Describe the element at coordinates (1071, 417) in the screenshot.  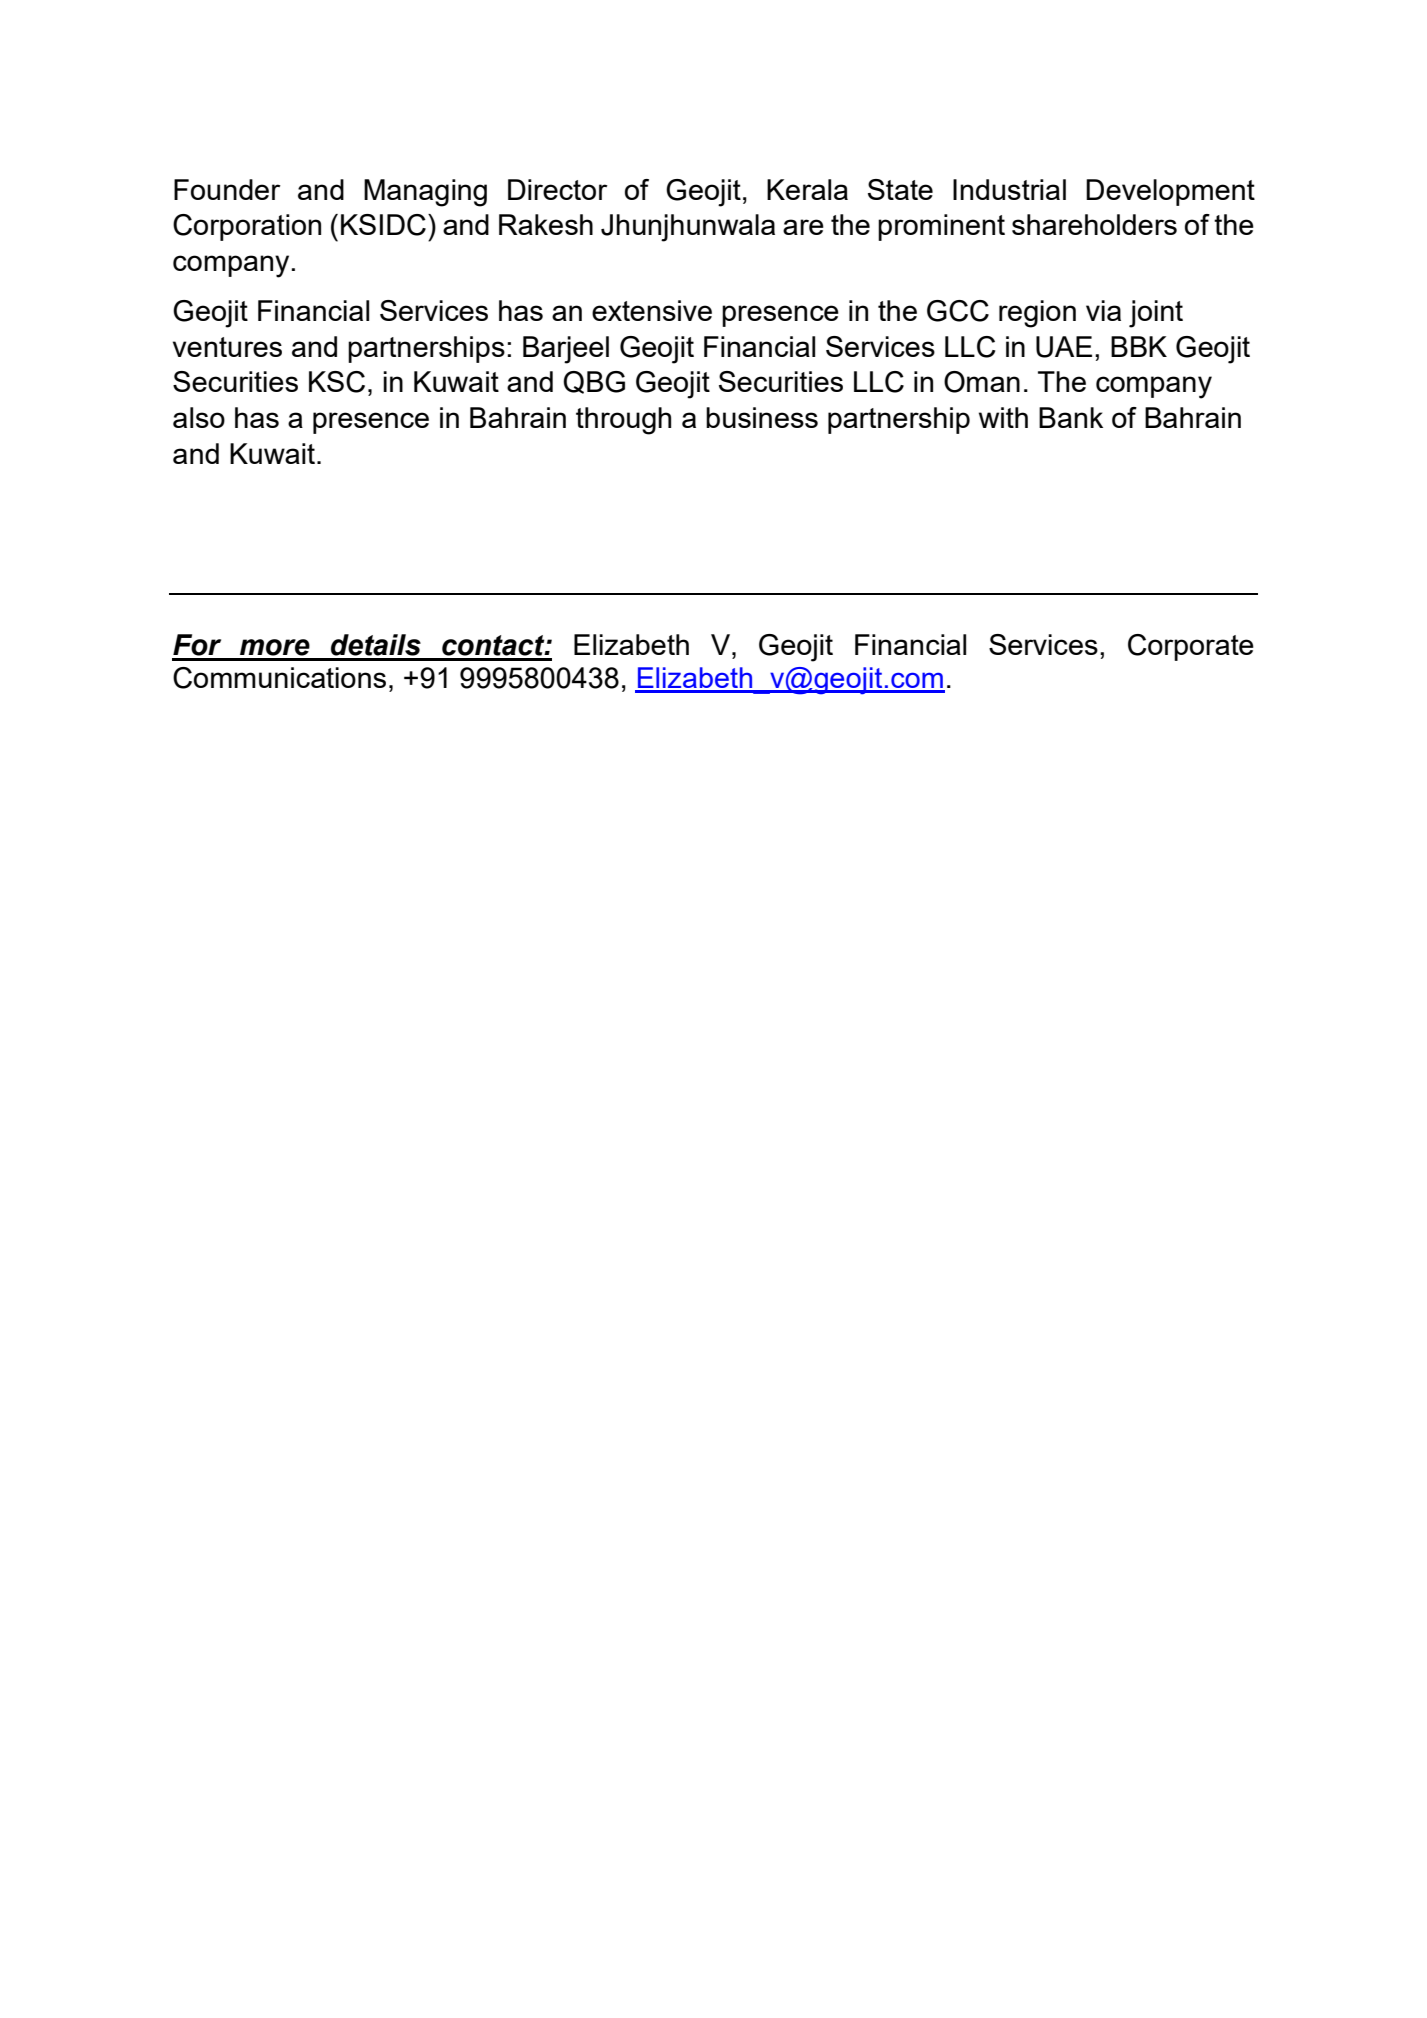
I see `Bank` at that location.
